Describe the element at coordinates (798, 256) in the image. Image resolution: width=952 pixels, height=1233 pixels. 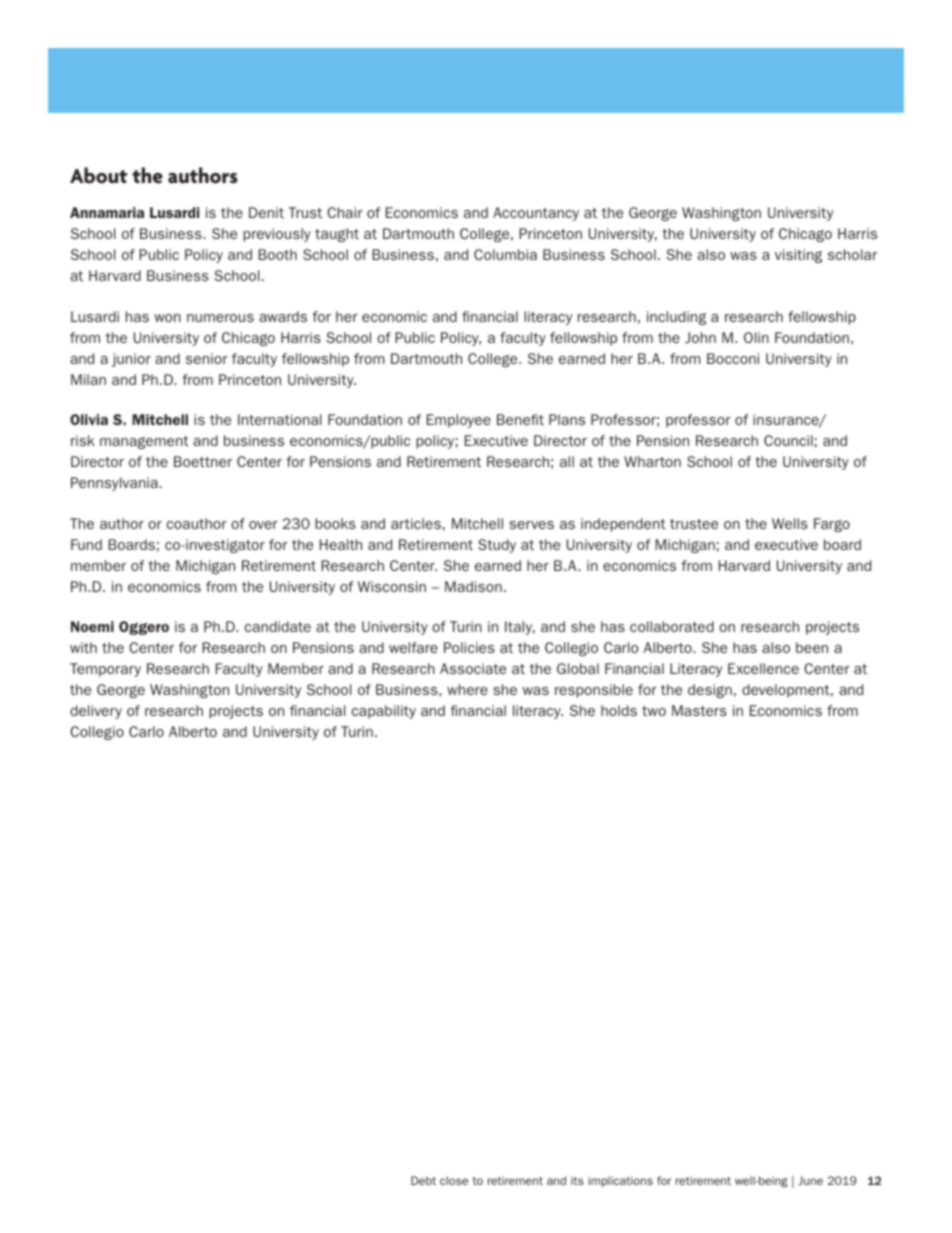
I see `visiting` at that location.
